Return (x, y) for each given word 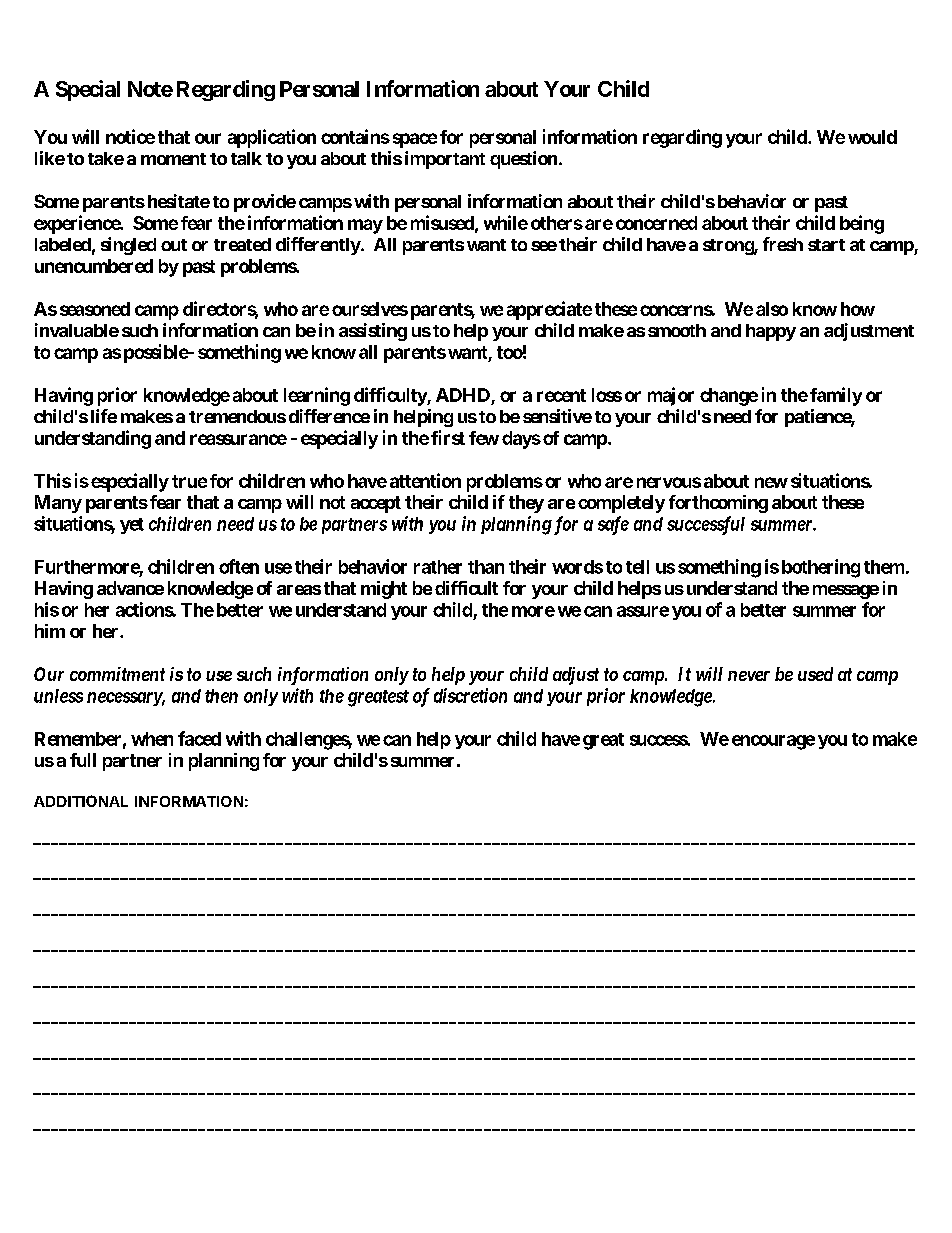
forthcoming (718, 504)
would (872, 137)
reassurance (238, 439)
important (445, 160)
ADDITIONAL (81, 801)
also (772, 309)
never (749, 676)
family (836, 396)
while (506, 222)
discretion (470, 695)
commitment (117, 674)
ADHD (463, 395)
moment (173, 159)
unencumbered (94, 266)
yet (132, 526)
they (526, 504)
